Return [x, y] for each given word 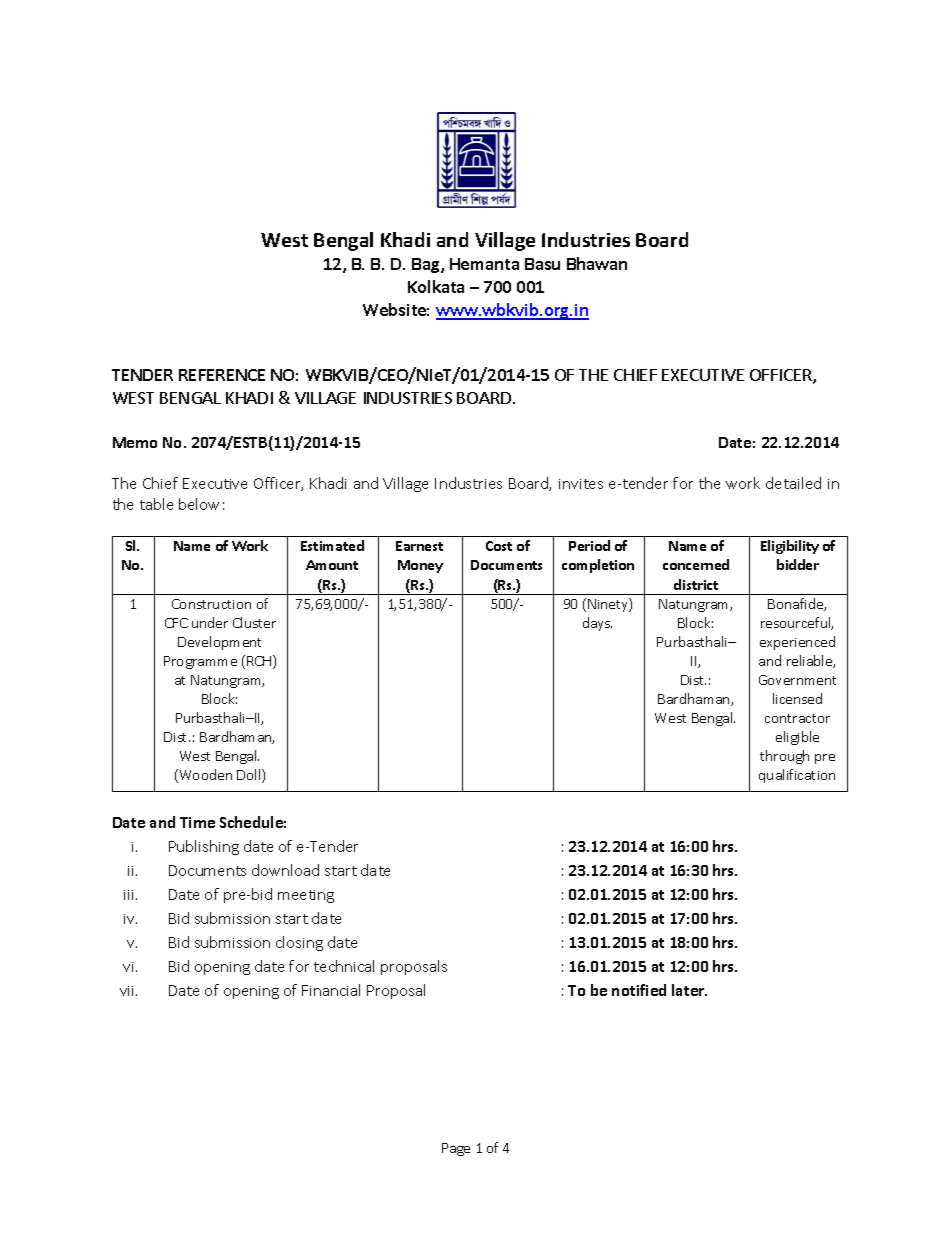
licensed [797, 698]
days [597, 624]
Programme [200, 662]
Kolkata [436, 286]
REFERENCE [222, 375]
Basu [542, 264]
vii [128, 991]
